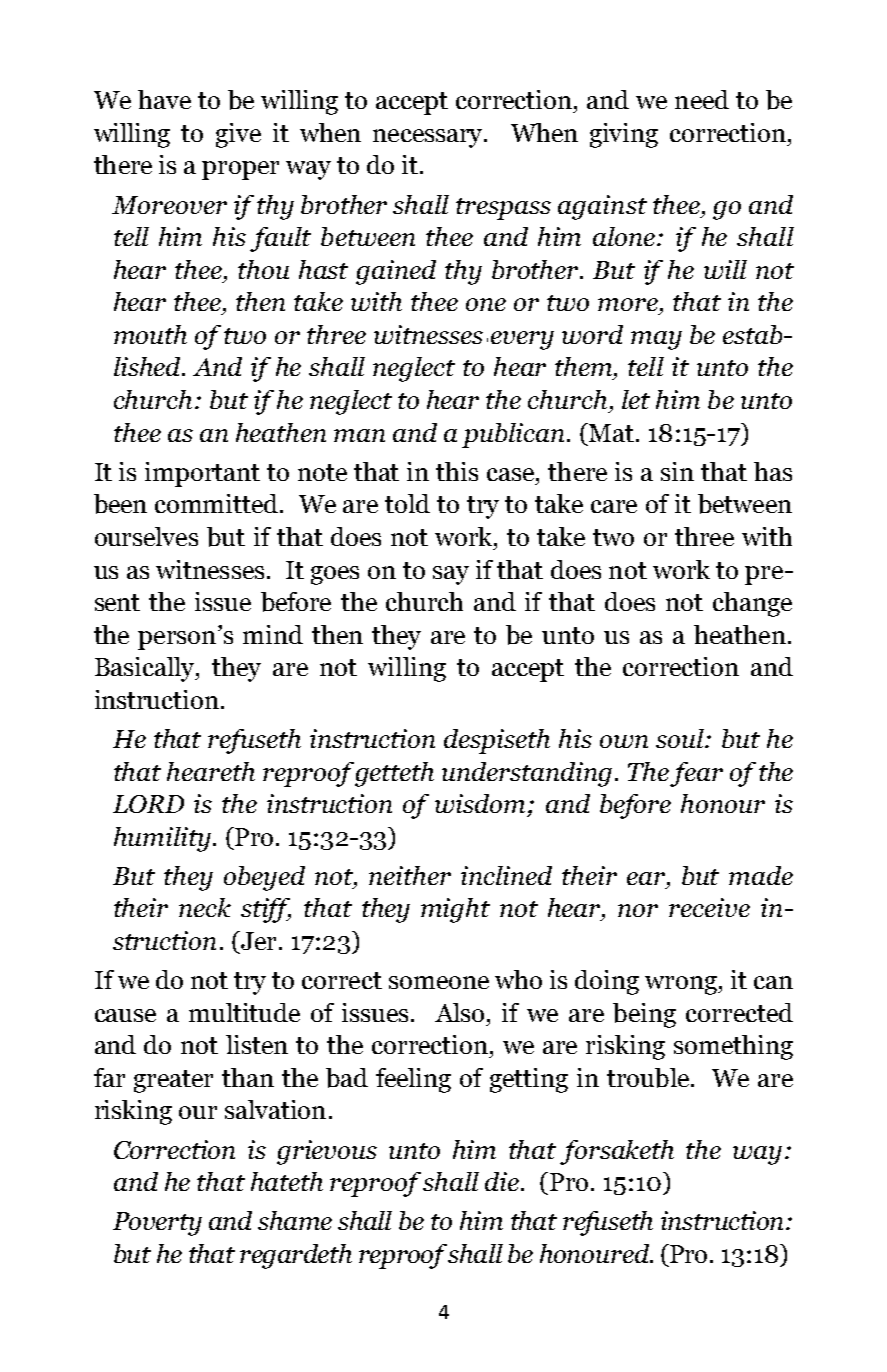 The image size is (887, 1372). I want to click on necessary, so click(429, 138).
